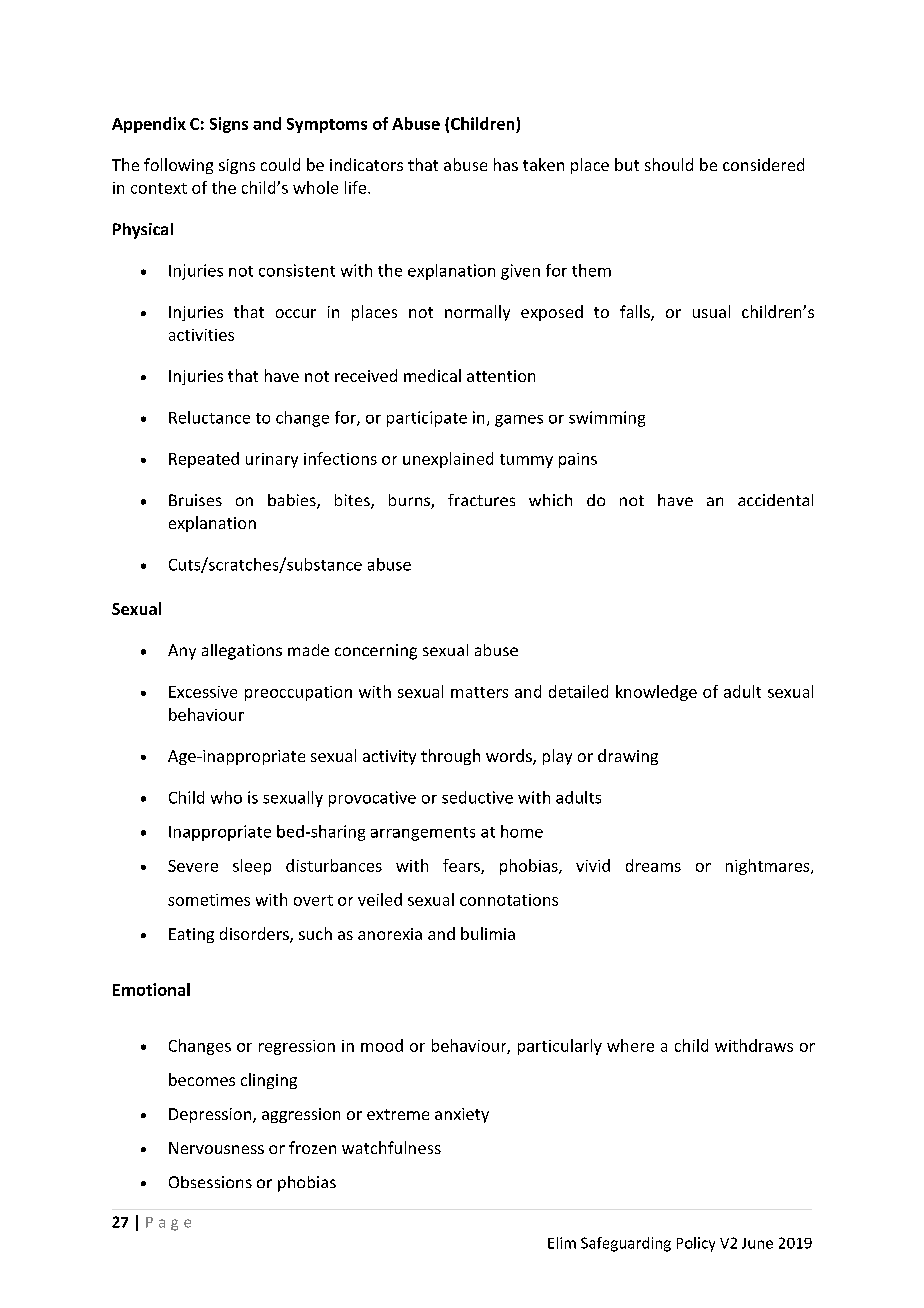 The width and height of the screenshot is (924, 1308). I want to click on watchfulness, so click(391, 1147).
